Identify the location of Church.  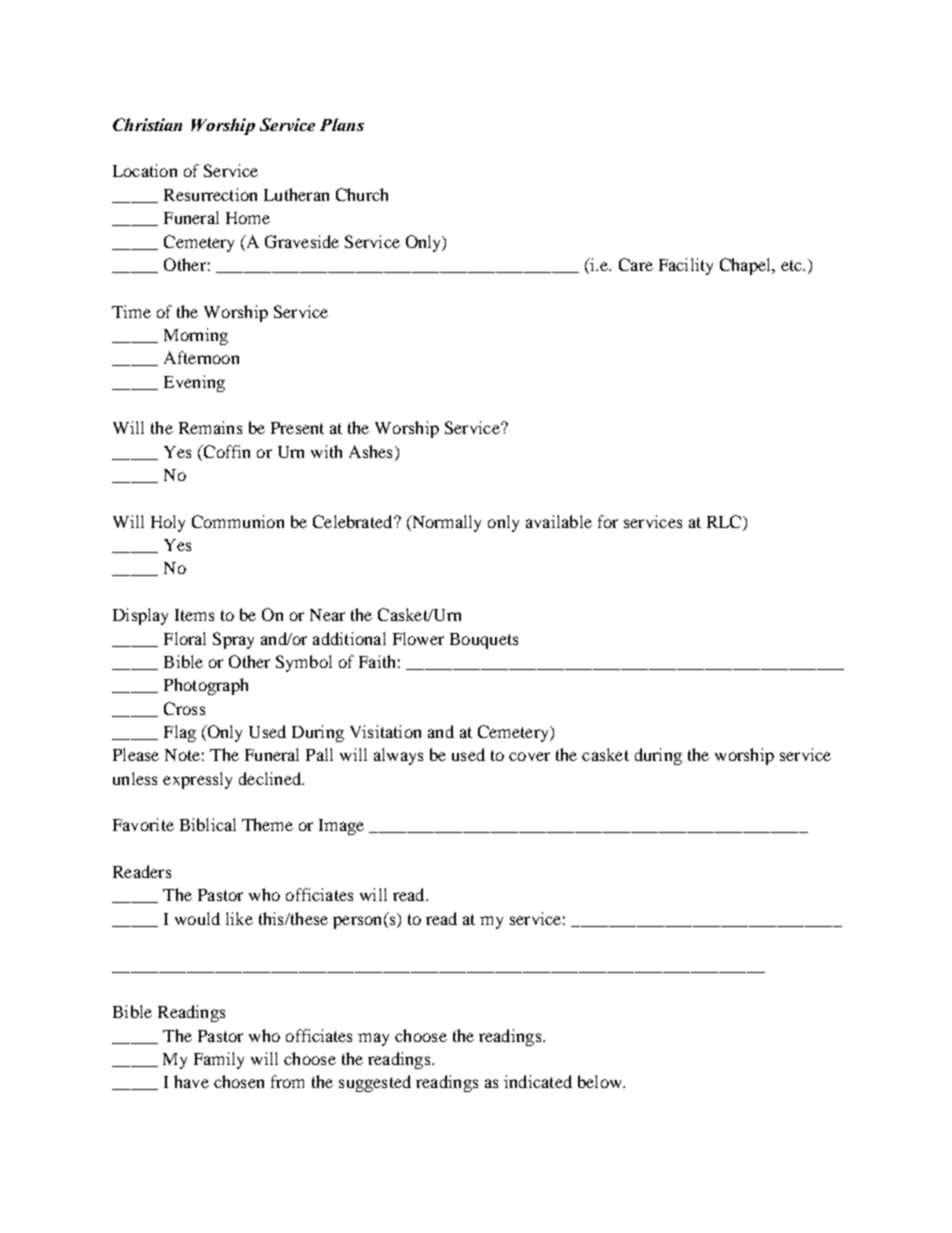
(362, 194).
